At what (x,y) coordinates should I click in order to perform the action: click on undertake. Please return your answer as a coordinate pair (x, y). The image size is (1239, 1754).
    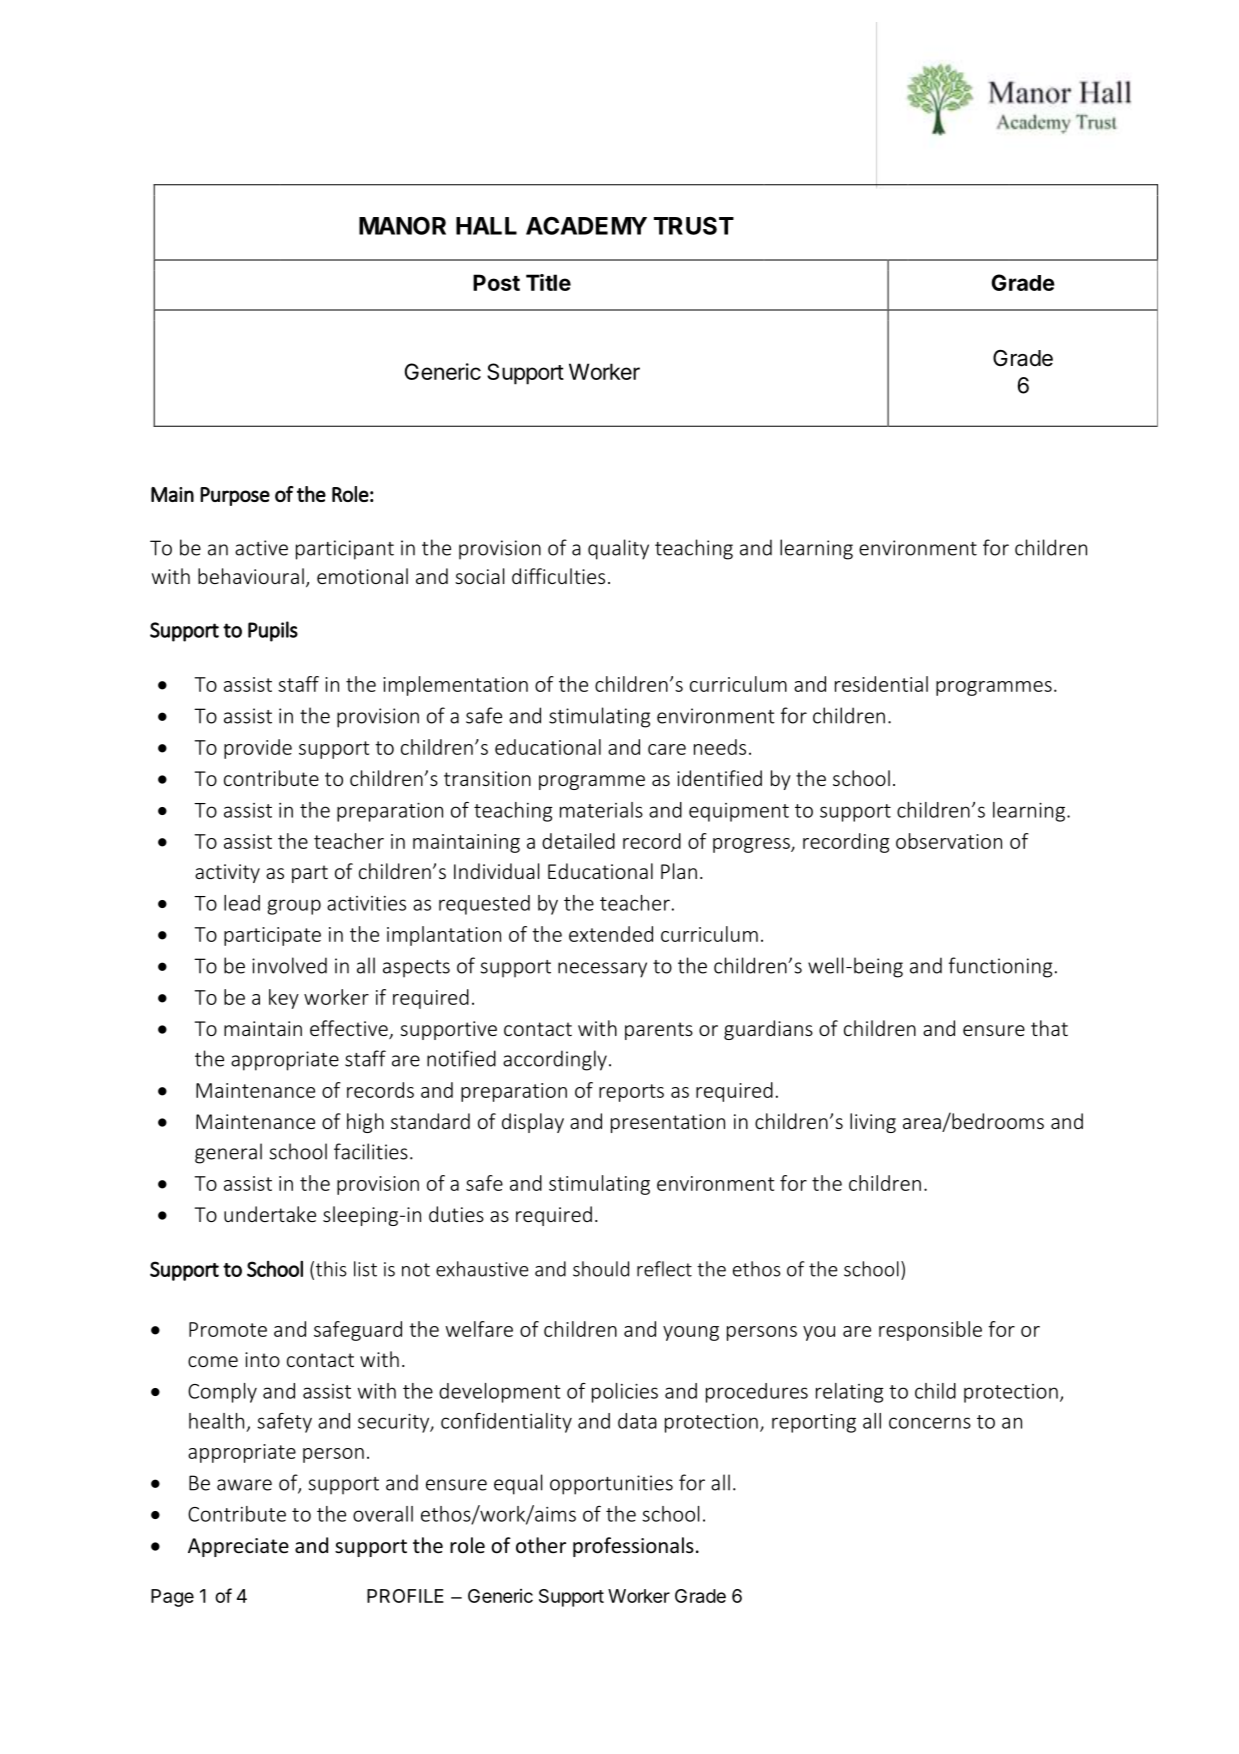
    Looking at the image, I should click on (270, 1214).
